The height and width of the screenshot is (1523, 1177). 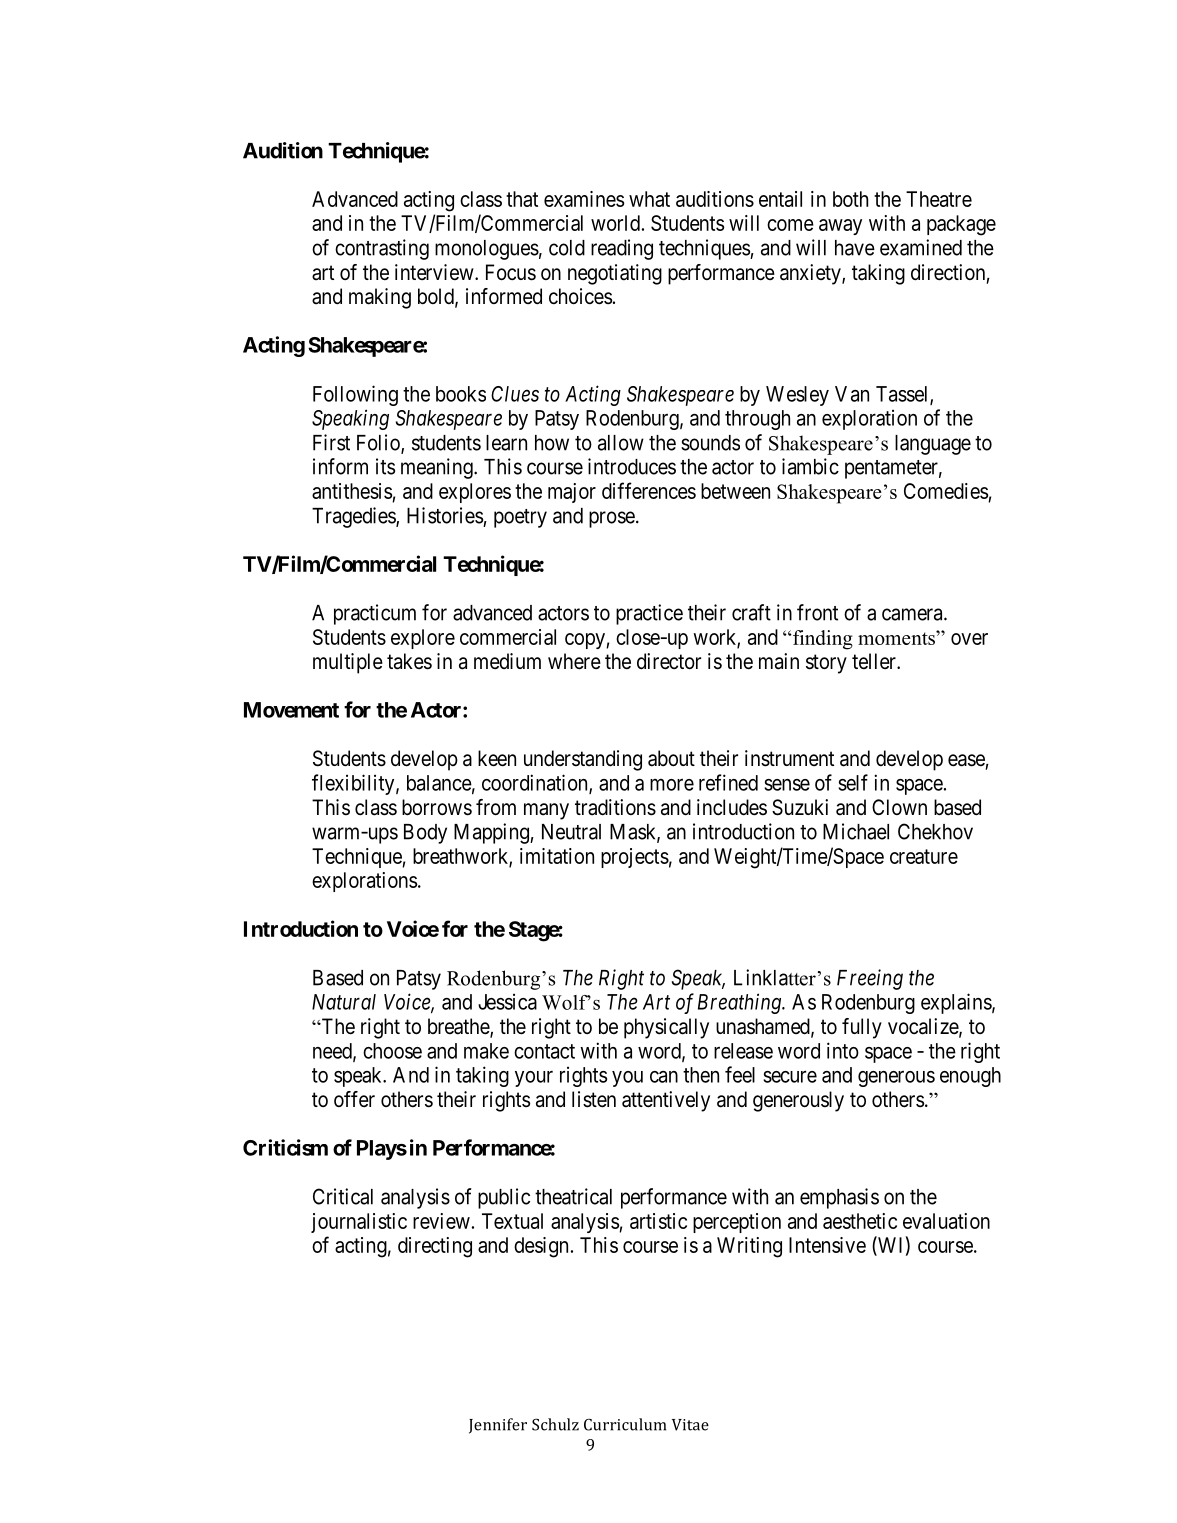 What do you see at coordinates (899, 807) in the screenshot?
I see `Clown` at bounding box center [899, 807].
